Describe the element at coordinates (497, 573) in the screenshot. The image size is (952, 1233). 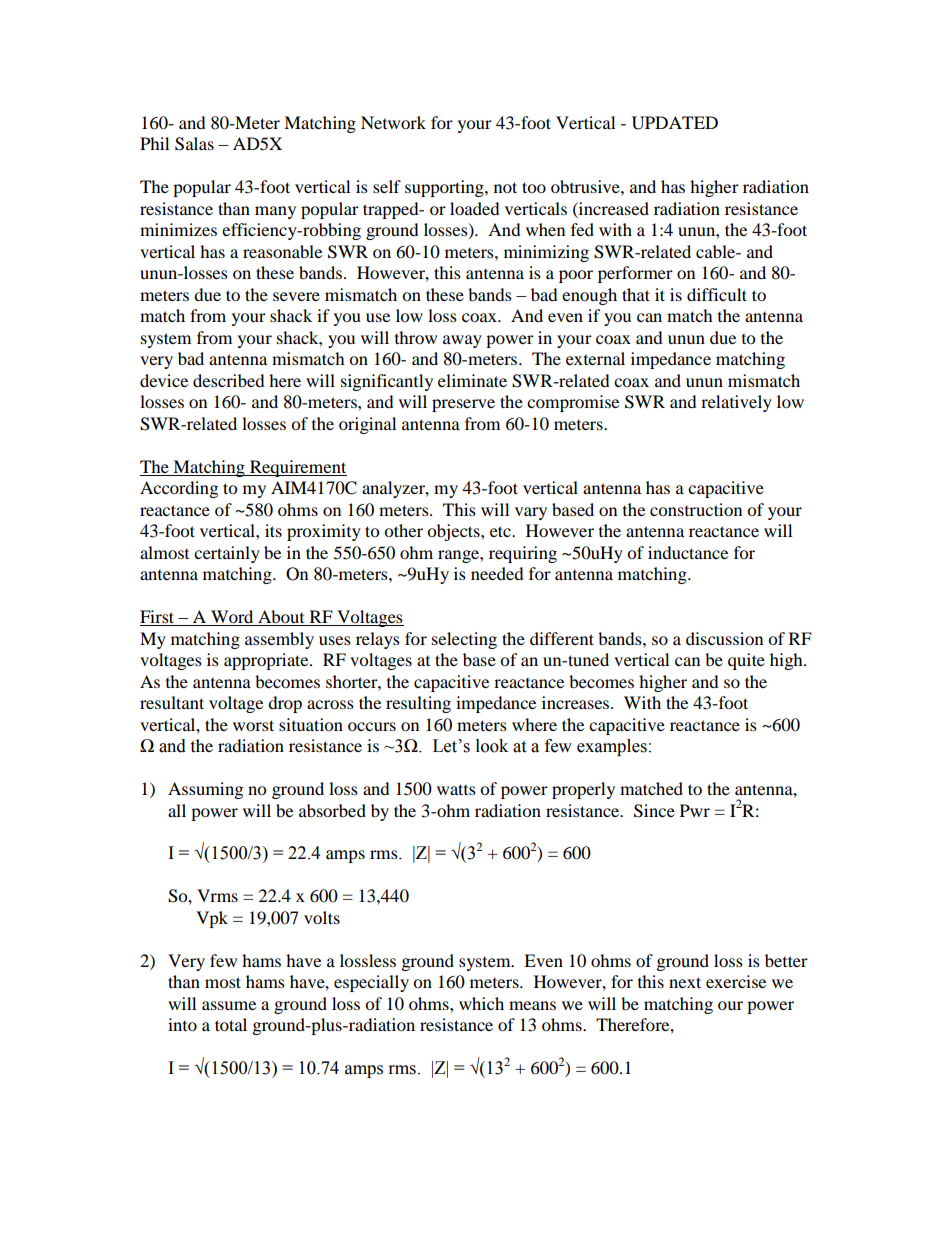
I see `needed` at that location.
